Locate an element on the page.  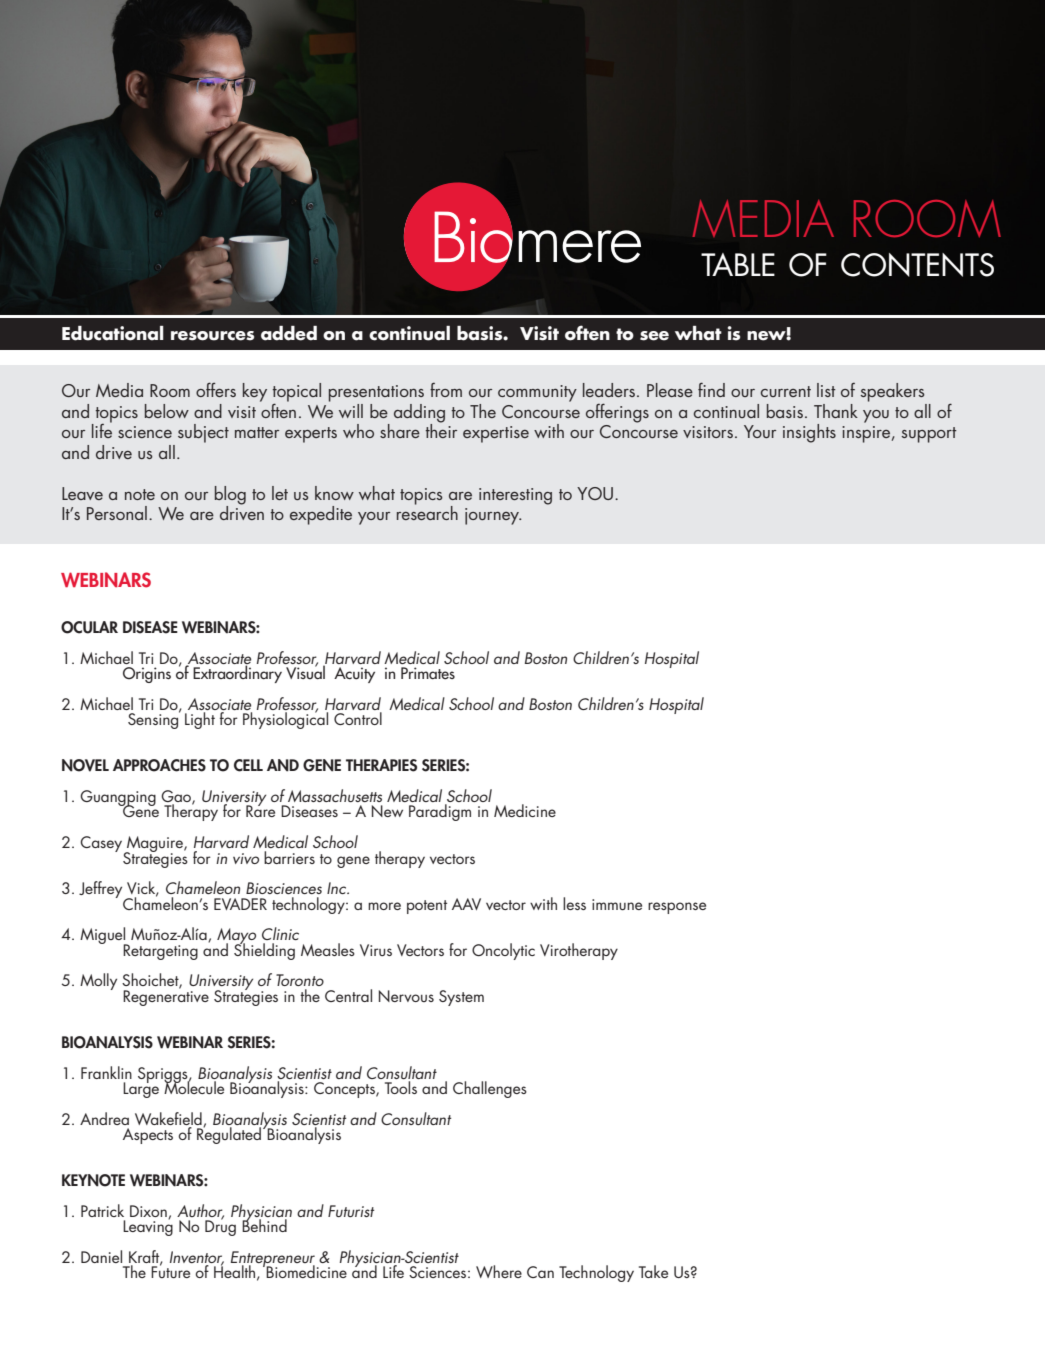
see is located at coordinates (654, 336).
